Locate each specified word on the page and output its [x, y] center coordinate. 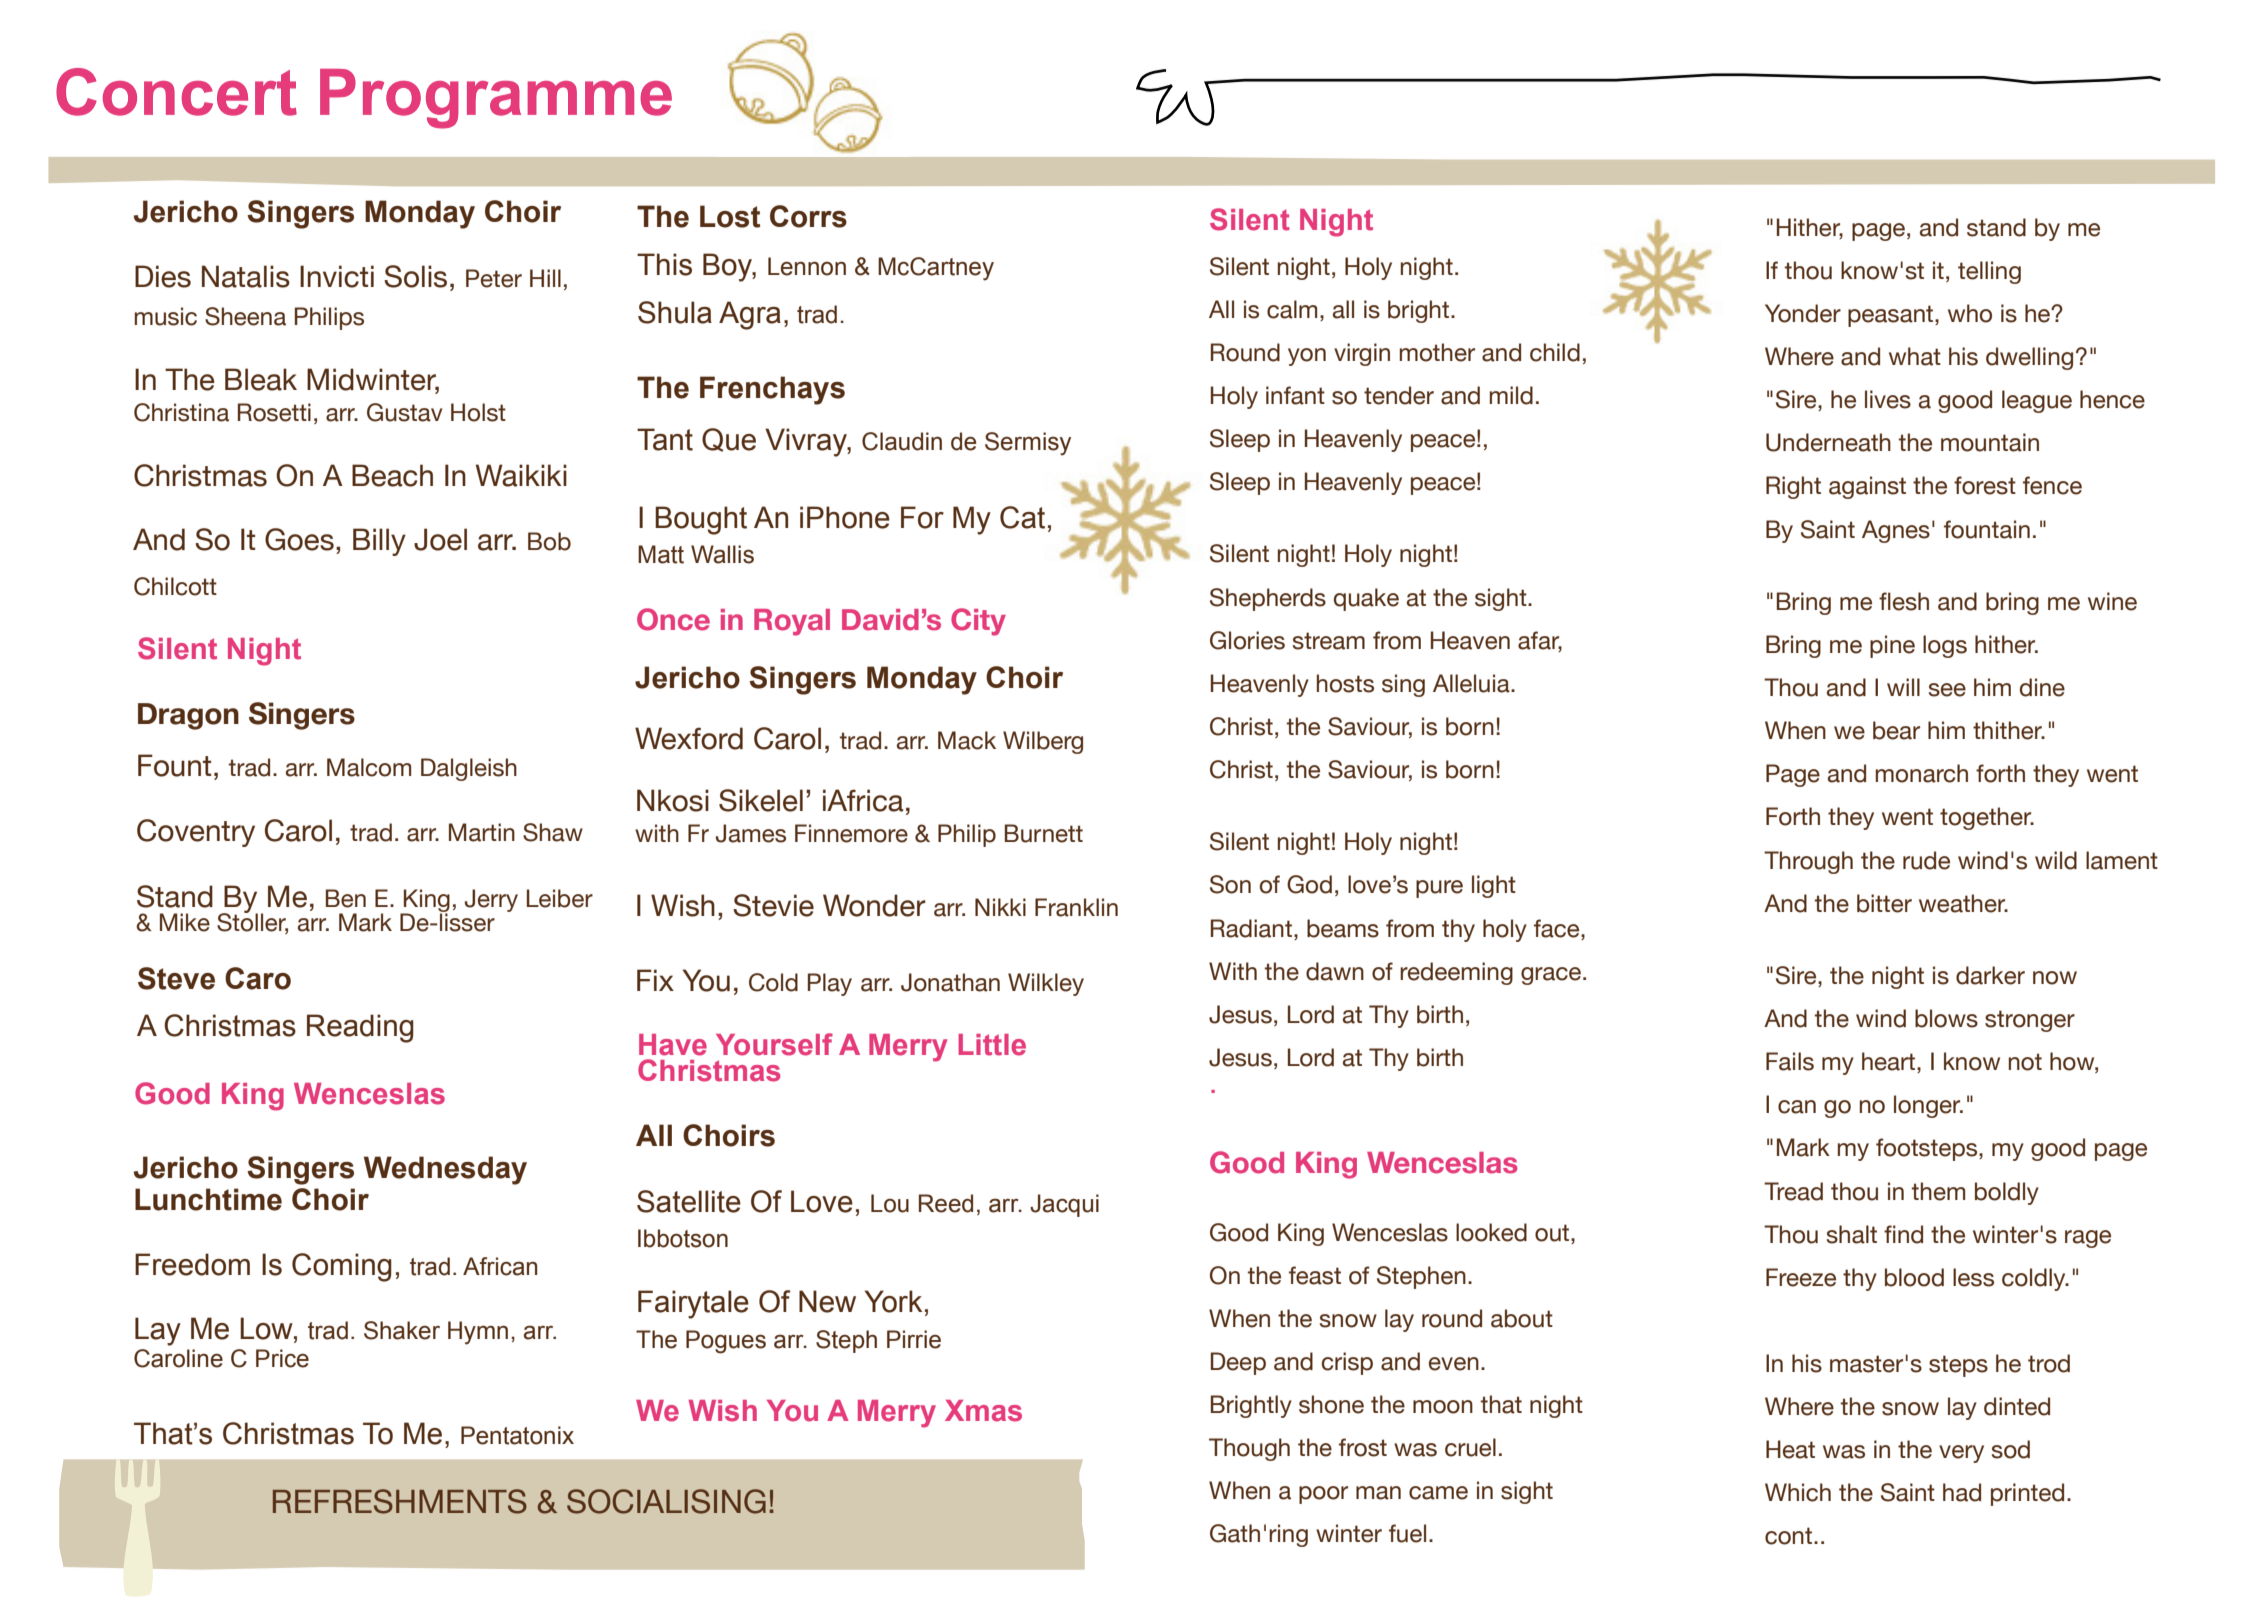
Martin [482, 832]
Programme [496, 99]
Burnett [1044, 833]
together [1987, 818]
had [1962, 1492]
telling [1989, 272]
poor [1323, 1495]
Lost [730, 216]
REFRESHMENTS [400, 1501]
